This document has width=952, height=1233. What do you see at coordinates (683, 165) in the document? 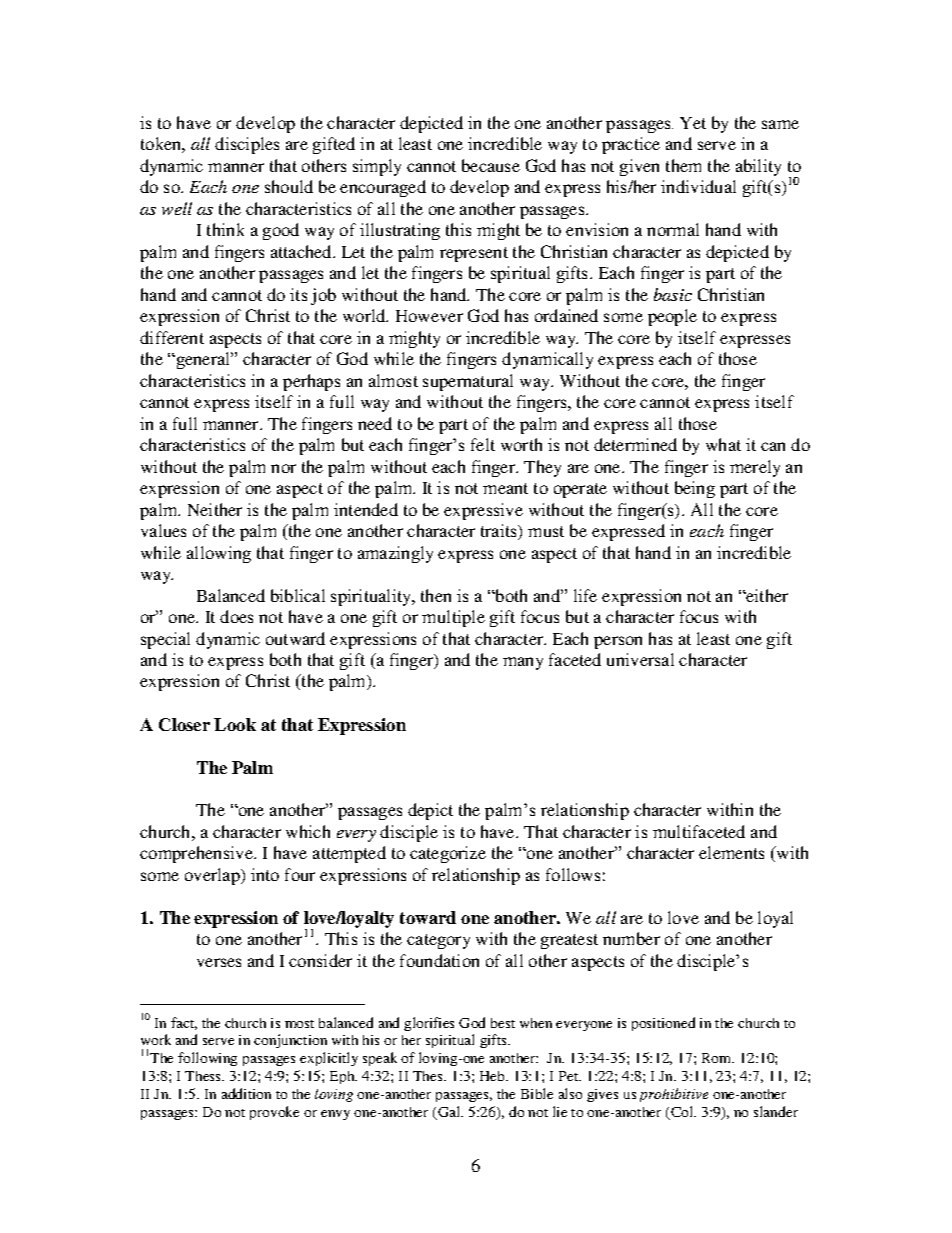
I see `them` at bounding box center [683, 165].
